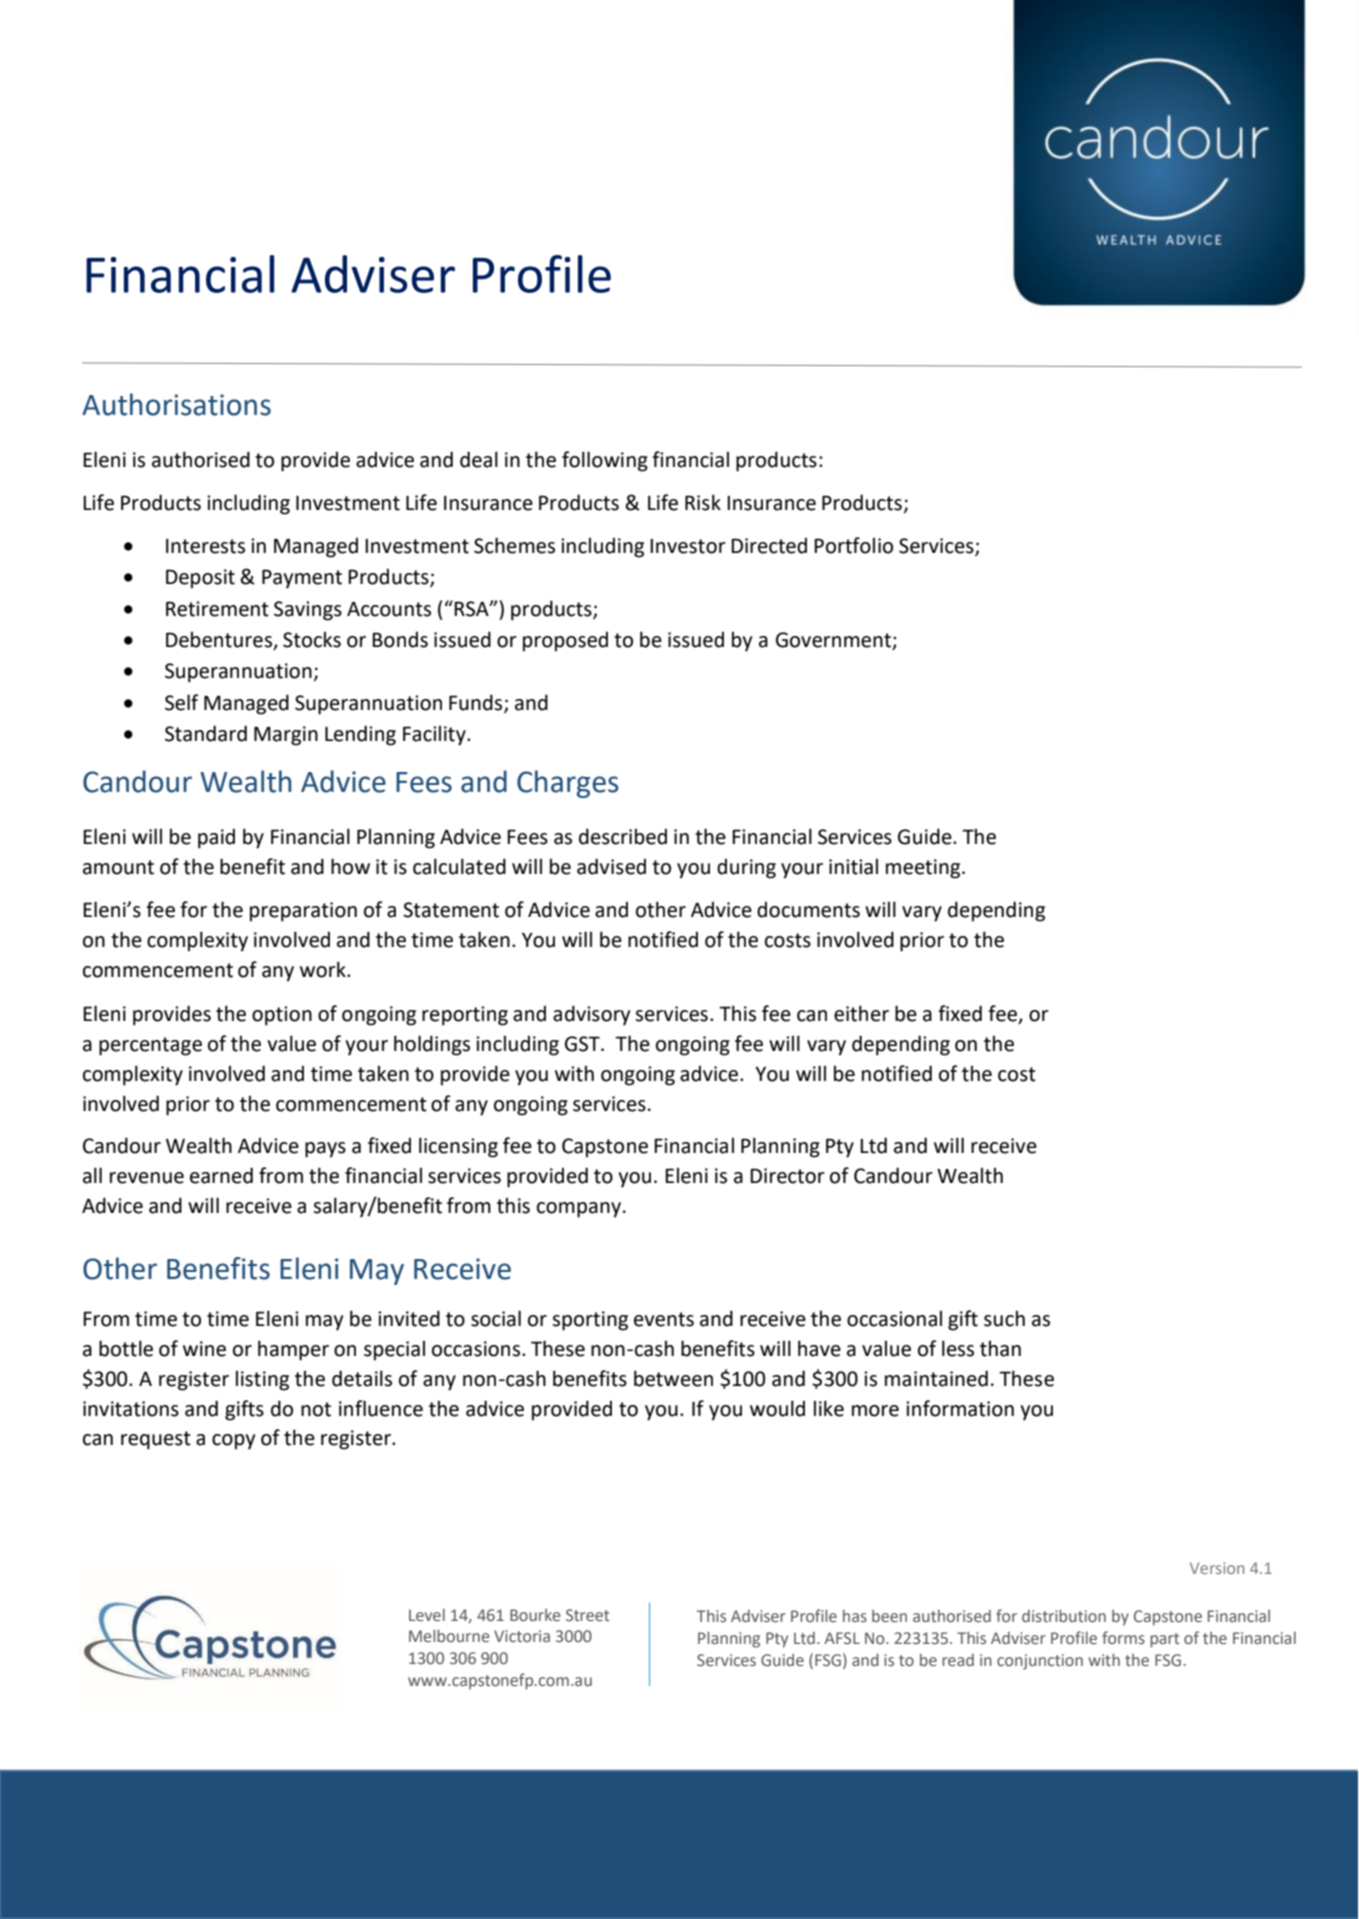 Image resolution: width=1359 pixels, height=1919 pixels. Describe the element at coordinates (924, 869) in the document. I see `meeting` at that location.
